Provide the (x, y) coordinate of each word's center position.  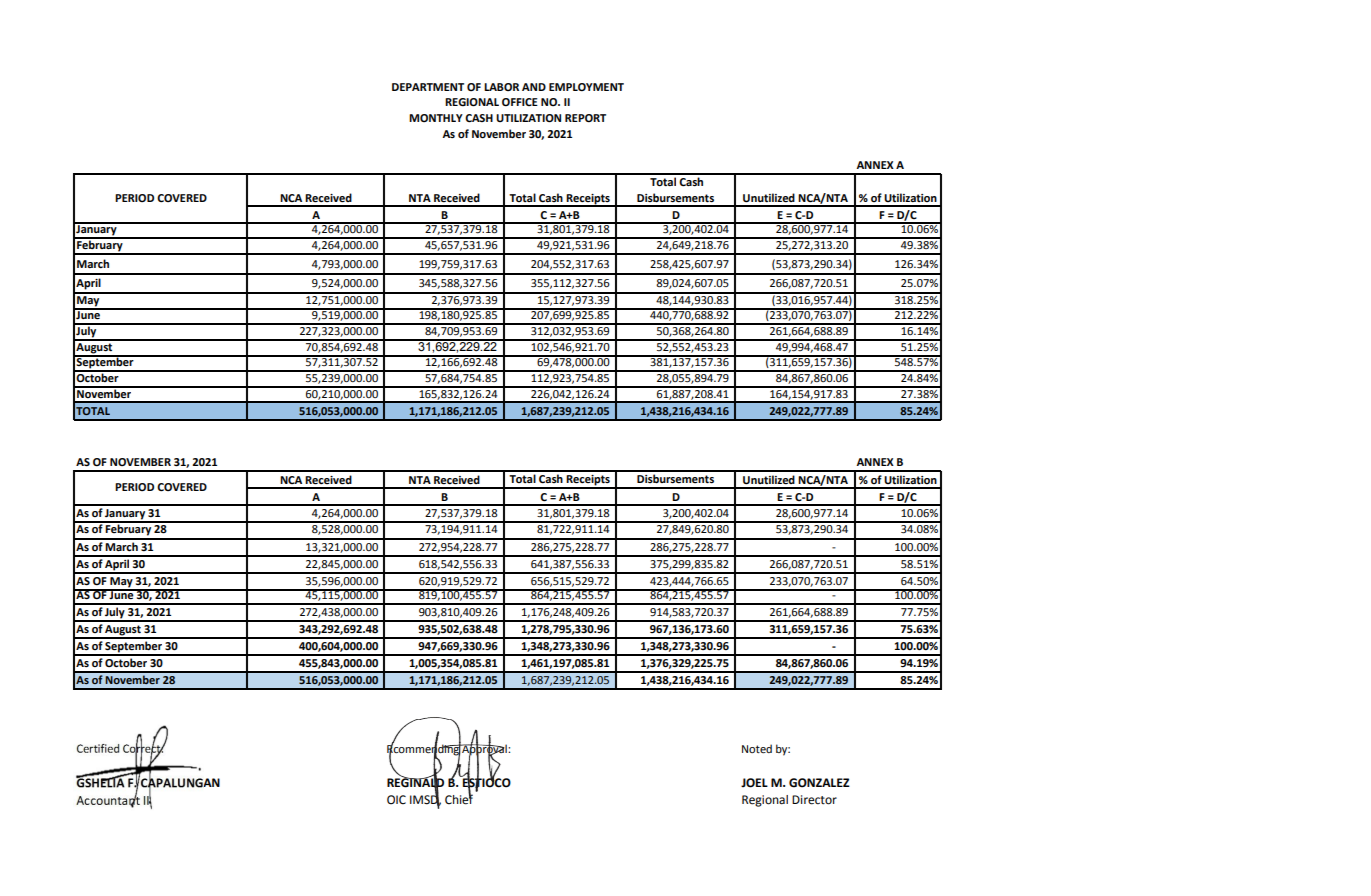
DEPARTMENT (428, 87)
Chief (459, 798)
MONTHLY (436, 118)
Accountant (108, 800)
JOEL (754, 783)
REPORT (585, 118)
